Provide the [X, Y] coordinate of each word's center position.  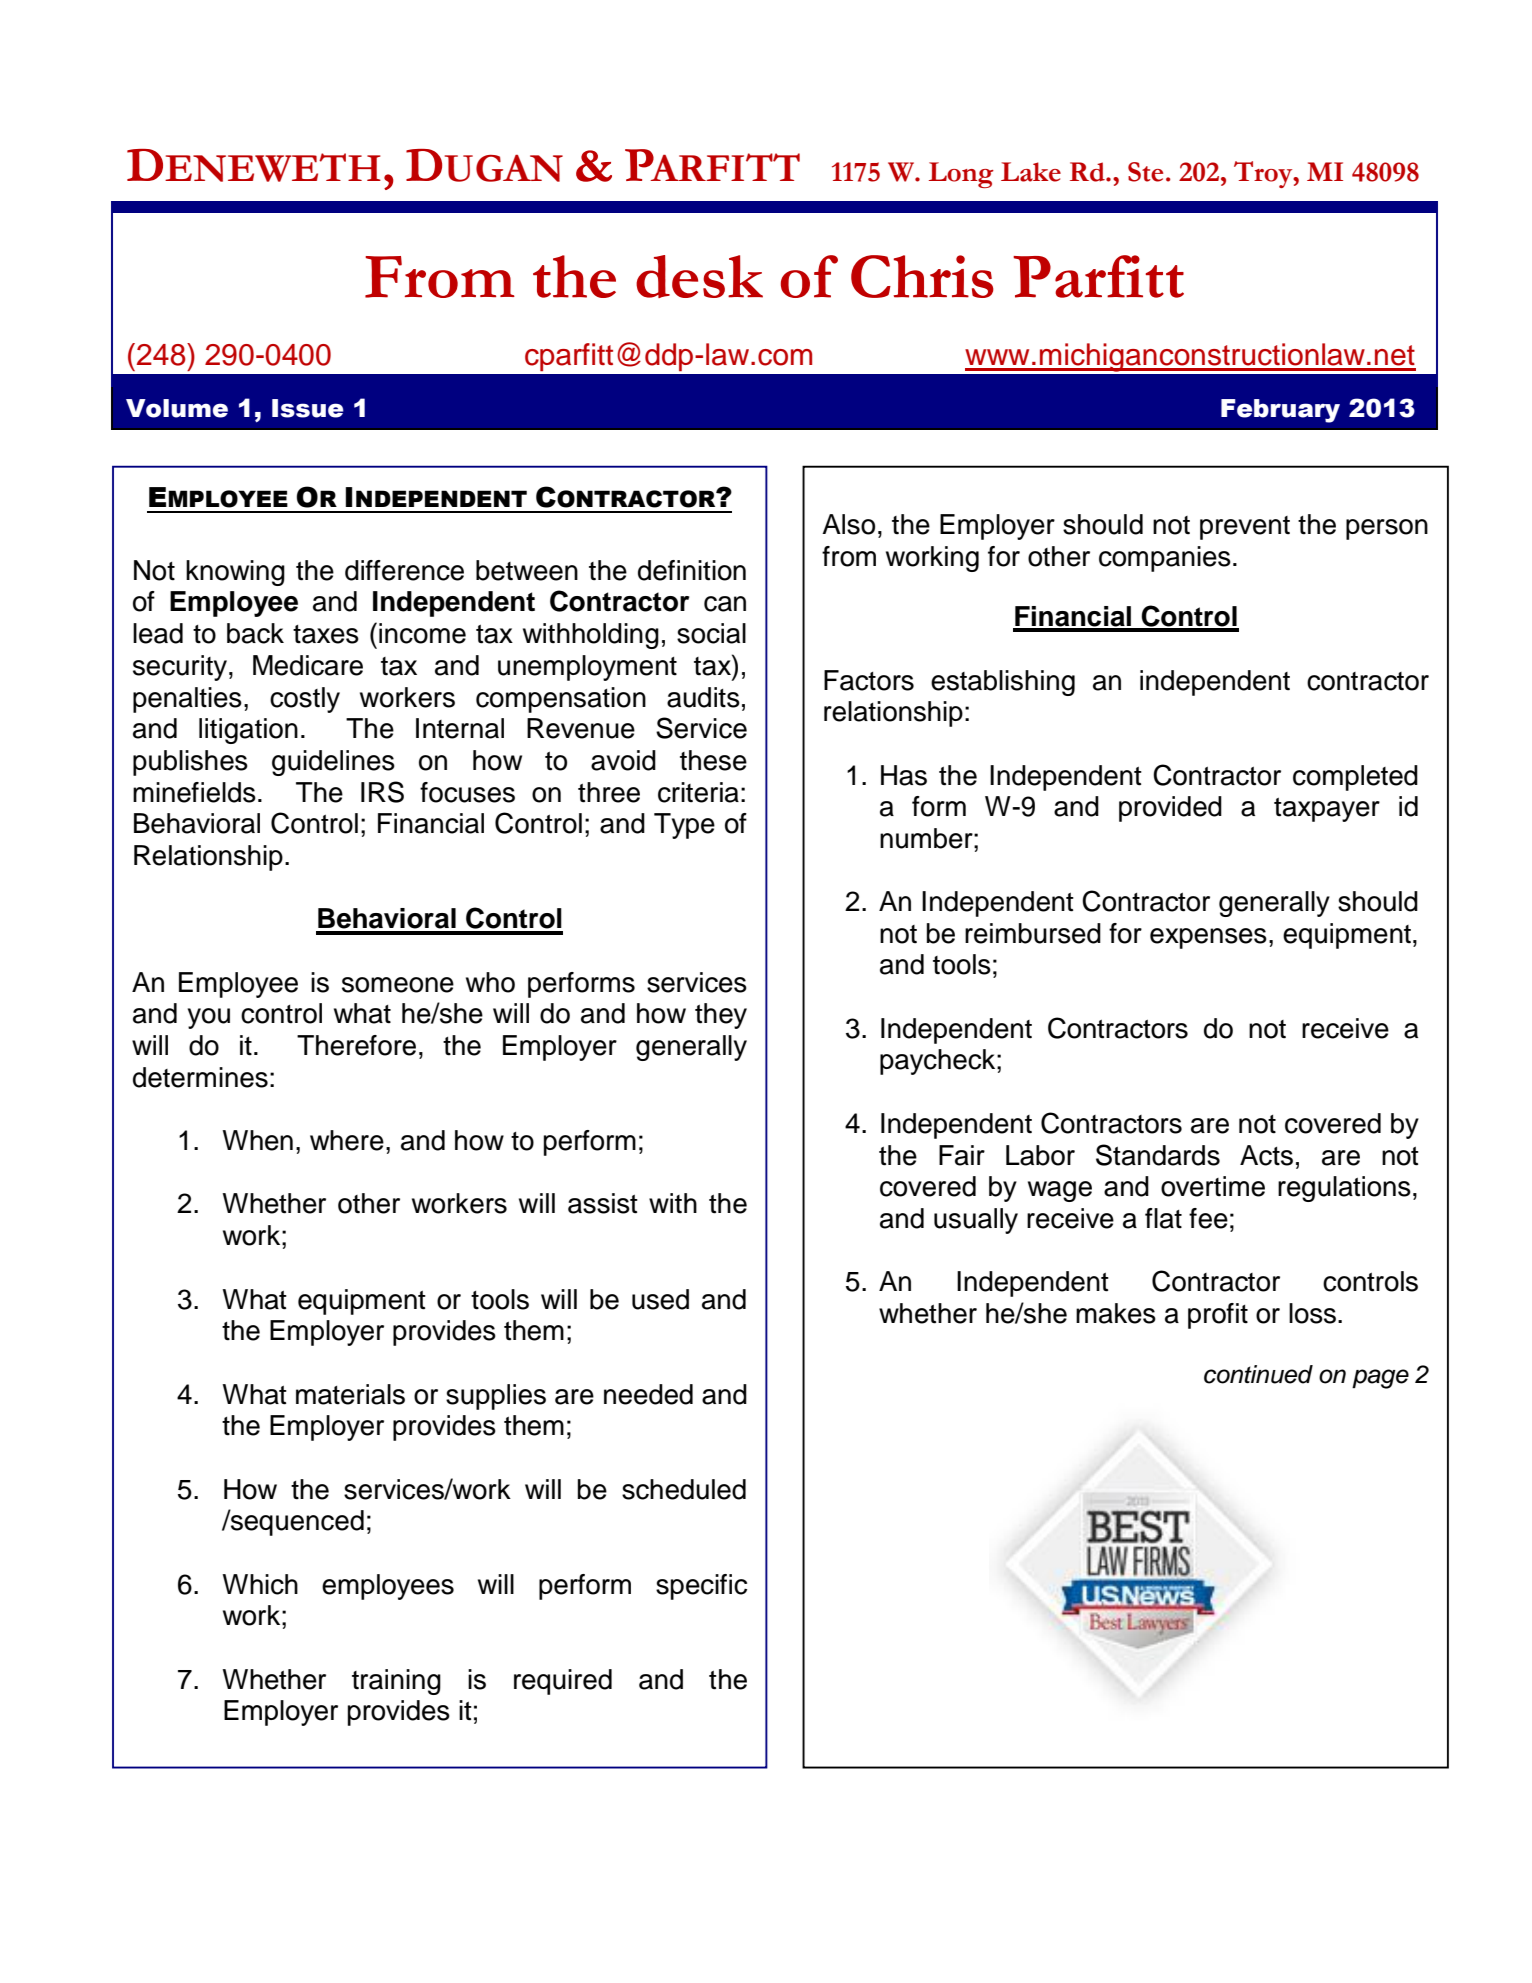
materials [350, 1394]
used [660, 1299]
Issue [308, 408]
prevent [1245, 528]
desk [699, 276]
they [721, 1016]
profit [1218, 1316]
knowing [235, 573]
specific [701, 1587]
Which [260, 1584]
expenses [1208, 938]
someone [398, 985]
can [725, 604]
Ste [1145, 172]
